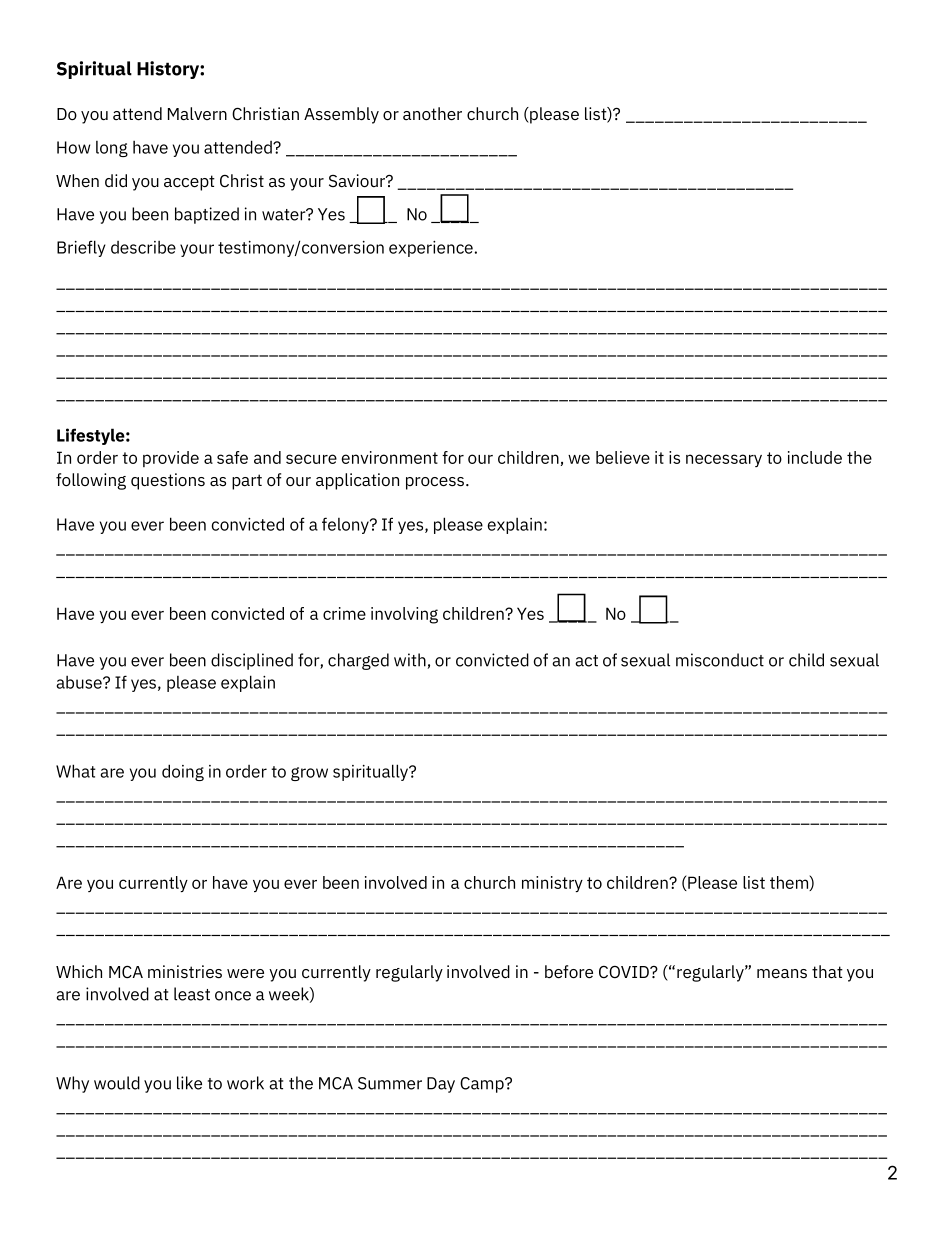  Describe the element at coordinates (112, 149) in the screenshot. I see `long` at that location.
